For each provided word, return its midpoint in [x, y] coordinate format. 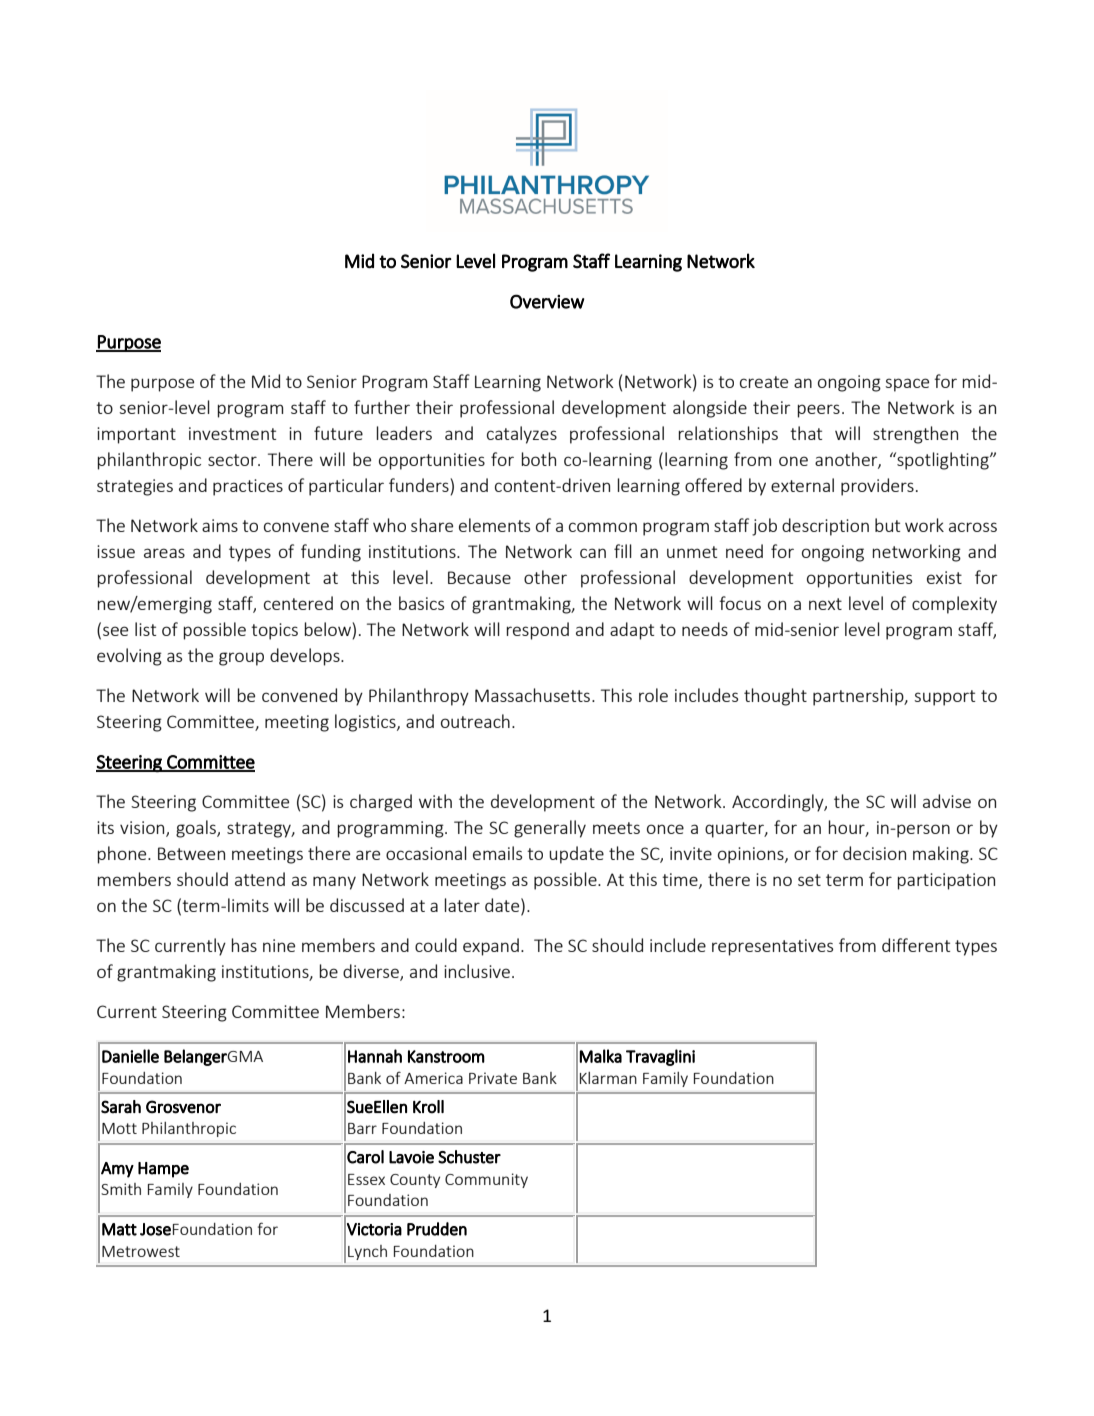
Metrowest [141, 1251]
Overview [547, 301]
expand [491, 947]
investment [232, 433]
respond [538, 631]
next [825, 604]
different [916, 945]
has [244, 945]
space [907, 385]
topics [274, 631]
